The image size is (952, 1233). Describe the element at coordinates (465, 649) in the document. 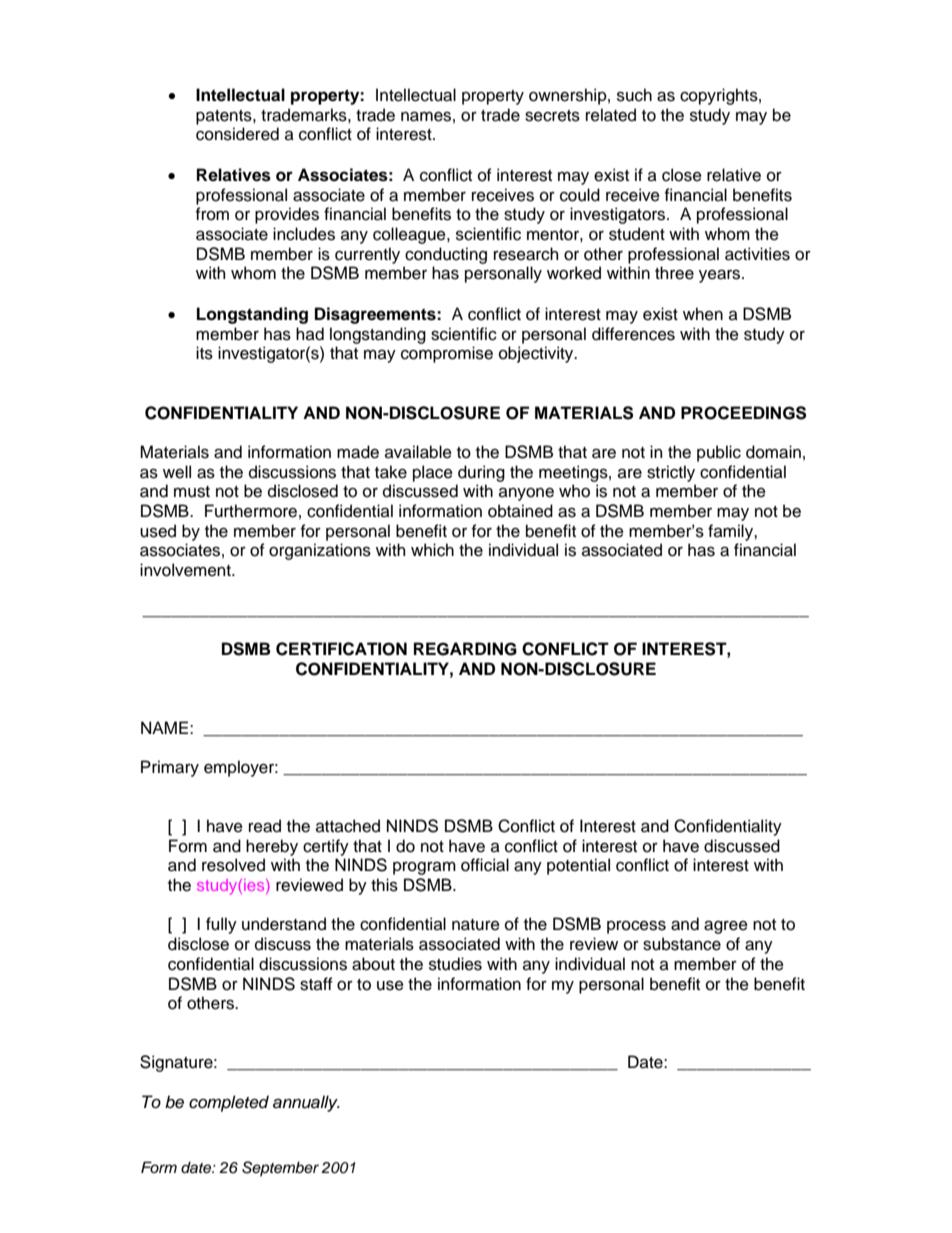

I see `REGARDING` at that location.
